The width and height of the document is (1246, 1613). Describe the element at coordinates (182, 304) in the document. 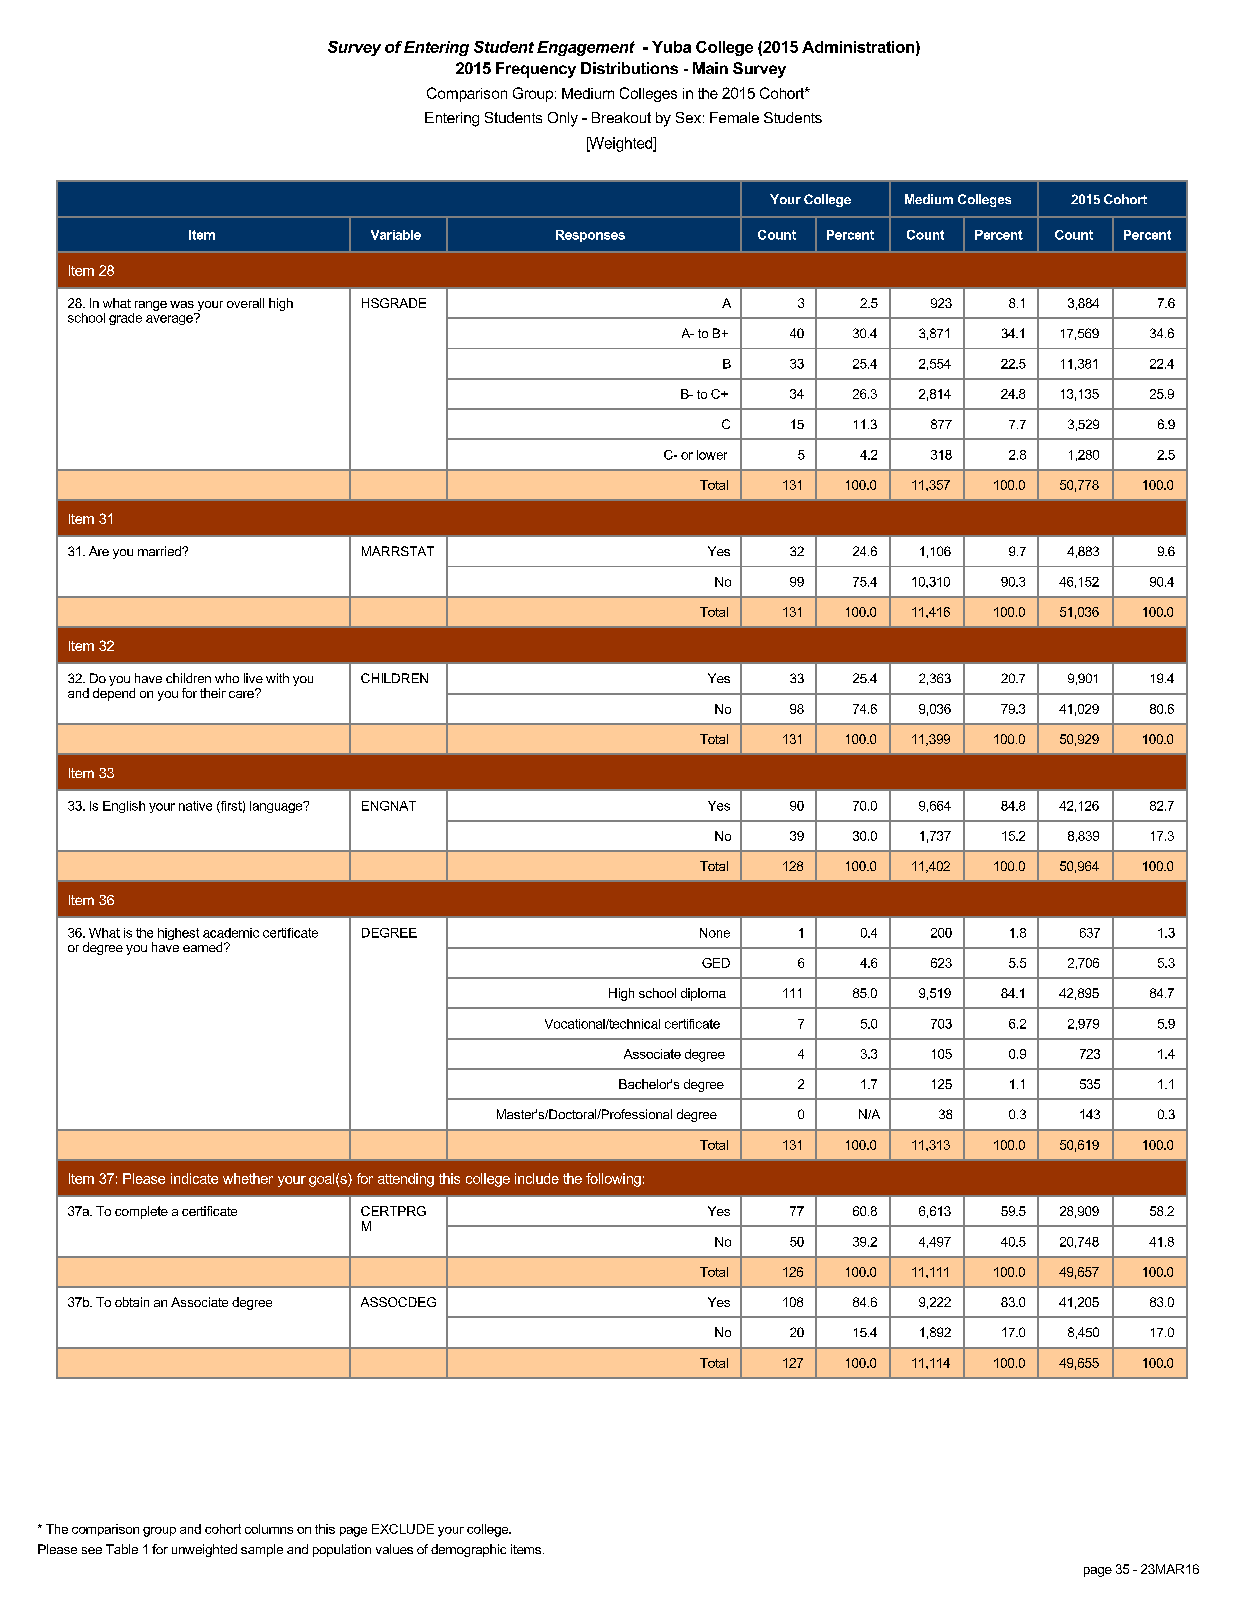

I see `was` at that location.
